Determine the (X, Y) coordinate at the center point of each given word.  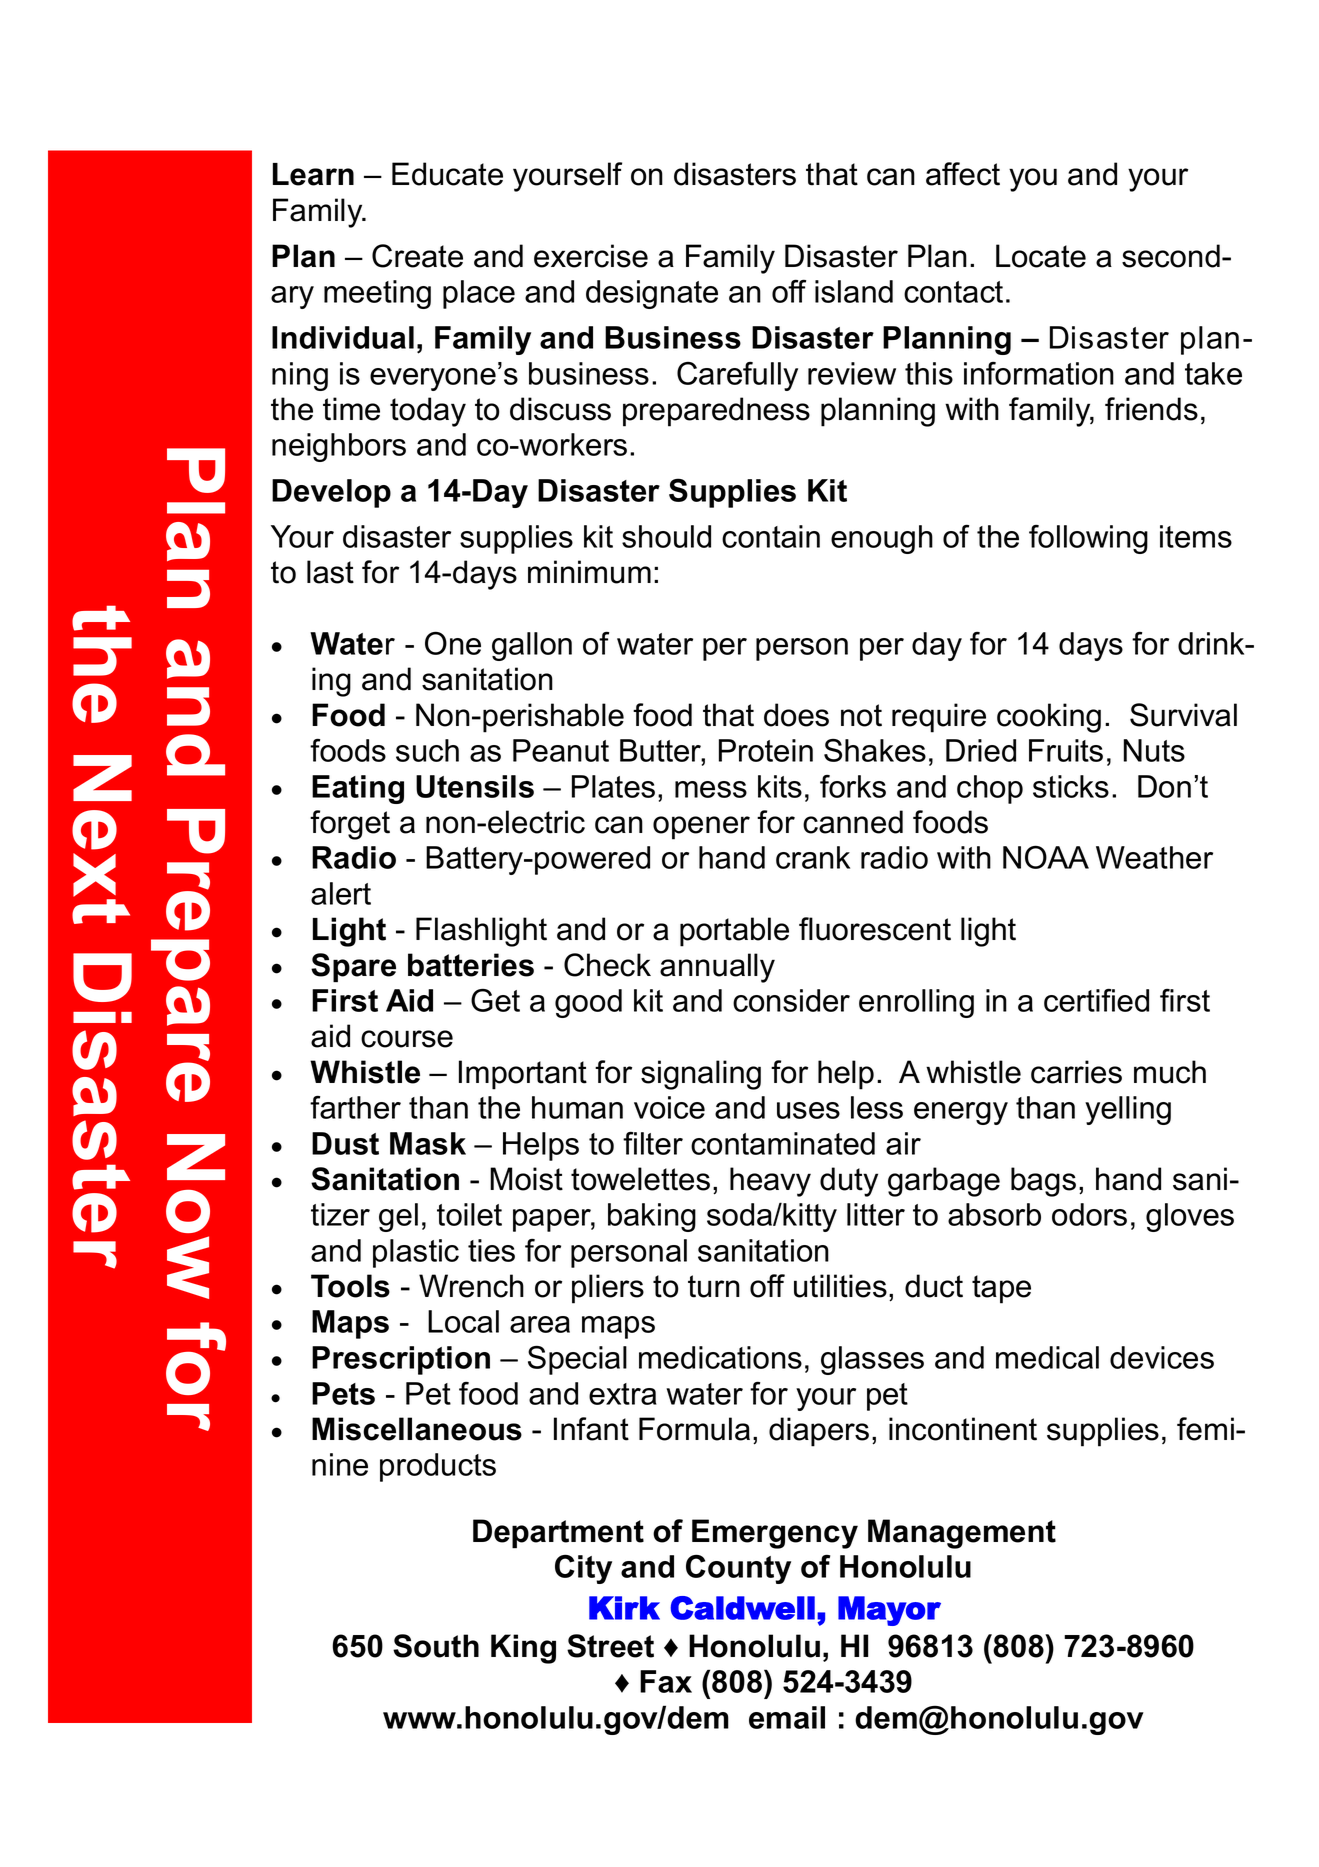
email (787, 1717)
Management (962, 1534)
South (436, 1646)
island (854, 291)
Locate (1041, 256)
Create (417, 256)
